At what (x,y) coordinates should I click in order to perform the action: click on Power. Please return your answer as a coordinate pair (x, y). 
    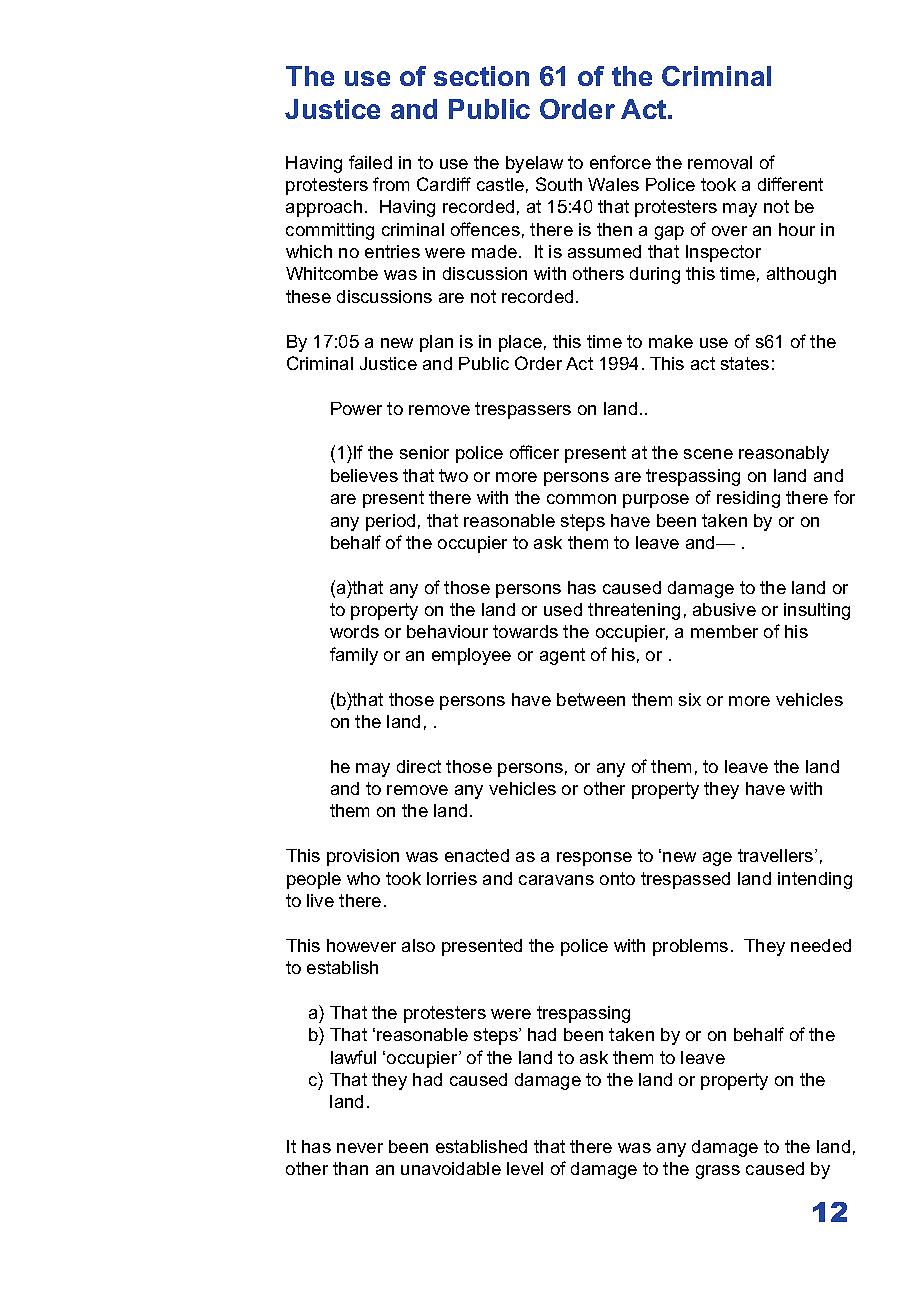
    Looking at the image, I should click on (356, 408).
